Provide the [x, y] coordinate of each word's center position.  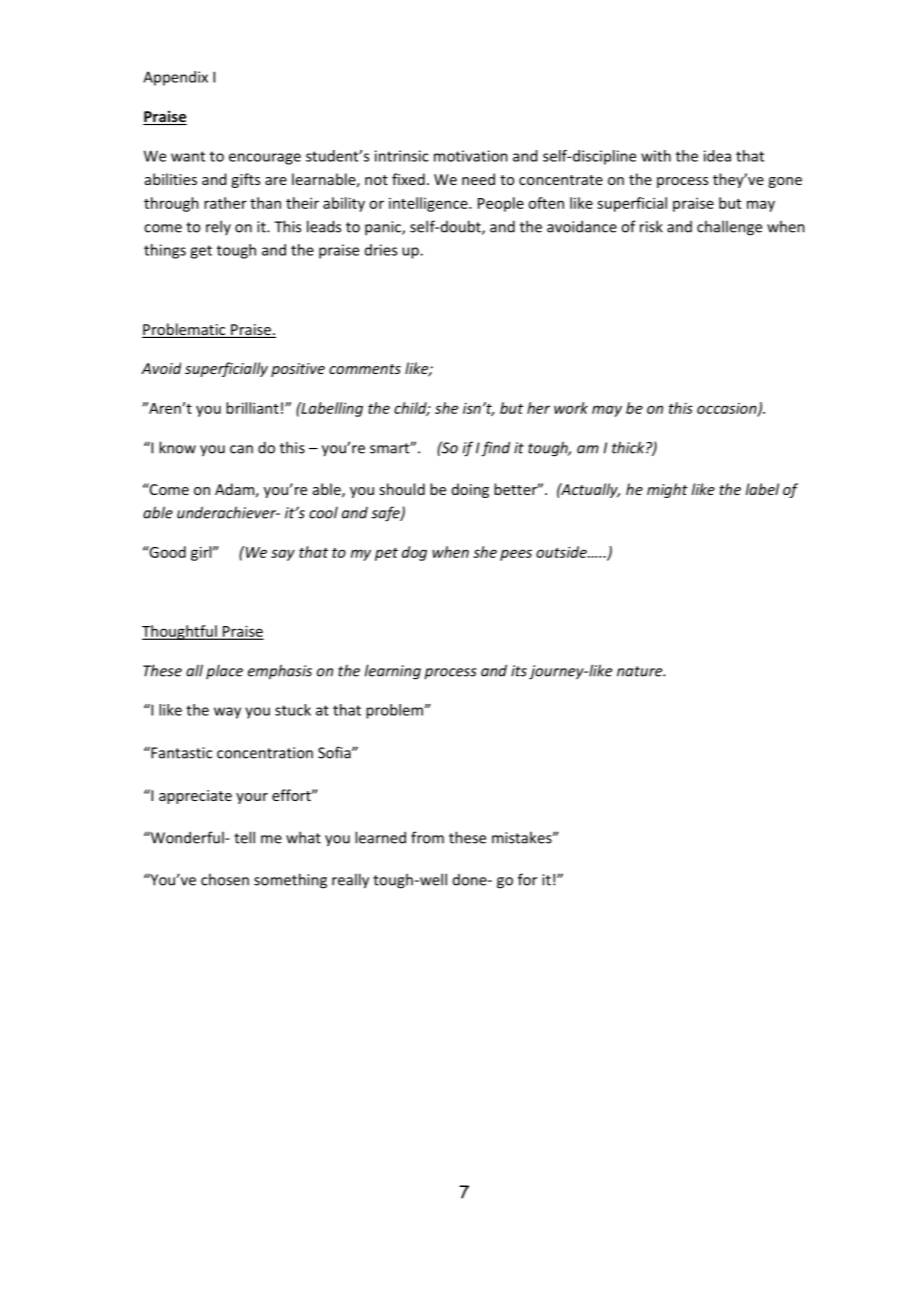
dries [381, 250]
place [224, 671]
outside [562, 552]
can [241, 449]
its [519, 671]
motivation [471, 156]
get [201, 252]
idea [717, 156]
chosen [225, 879]
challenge [729, 228]
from [427, 837]
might [667, 490]
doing [470, 490]
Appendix [175, 78]
